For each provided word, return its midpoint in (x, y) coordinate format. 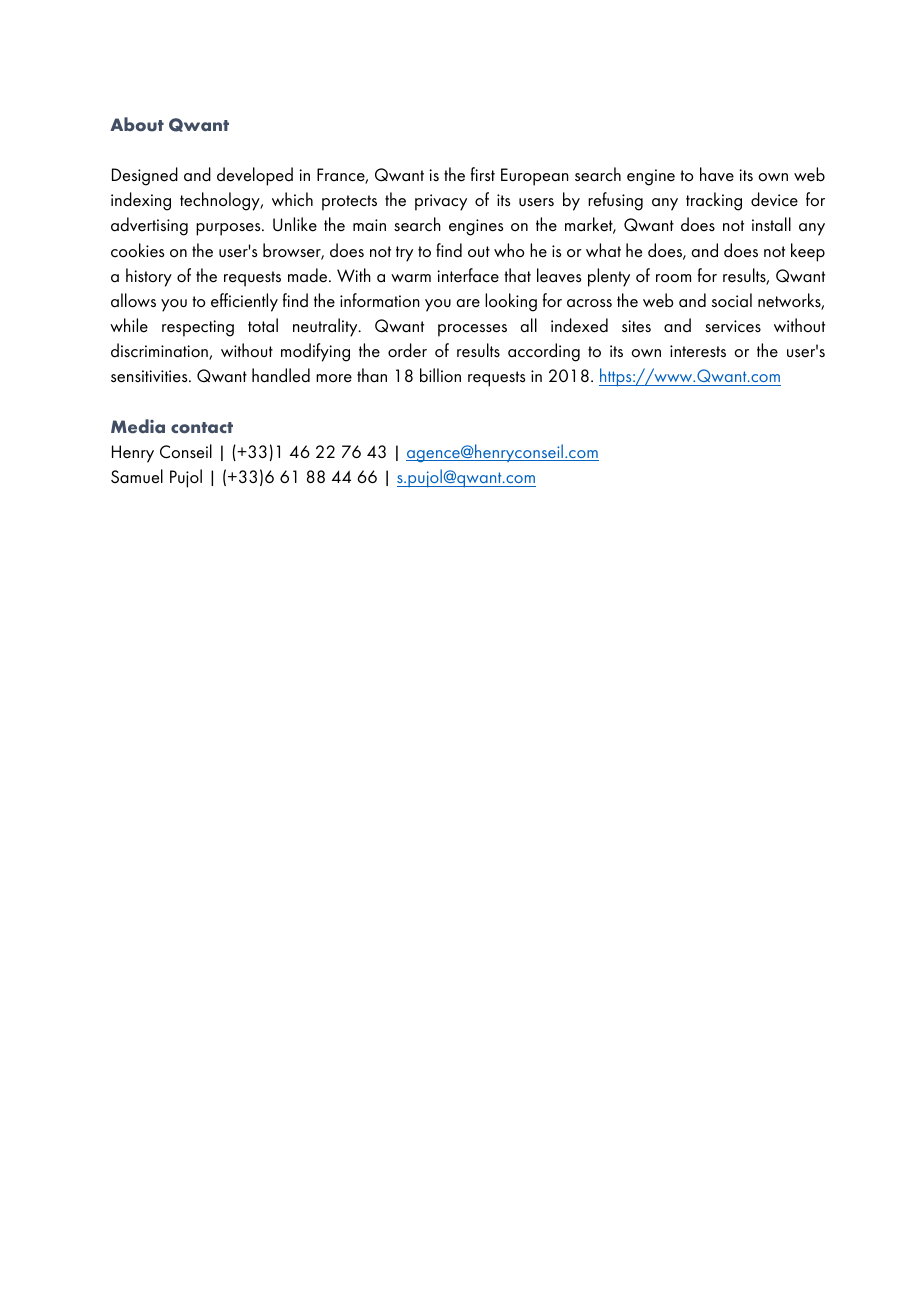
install (771, 224)
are (468, 303)
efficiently (244, 302)
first (483, 174)
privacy (441, 202)
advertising (149, 226)
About (137, 124)
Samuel (137, 476)
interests (698, 351)
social (732, 300)
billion (440, 375)
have (717, 174)
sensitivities (150, 376)
